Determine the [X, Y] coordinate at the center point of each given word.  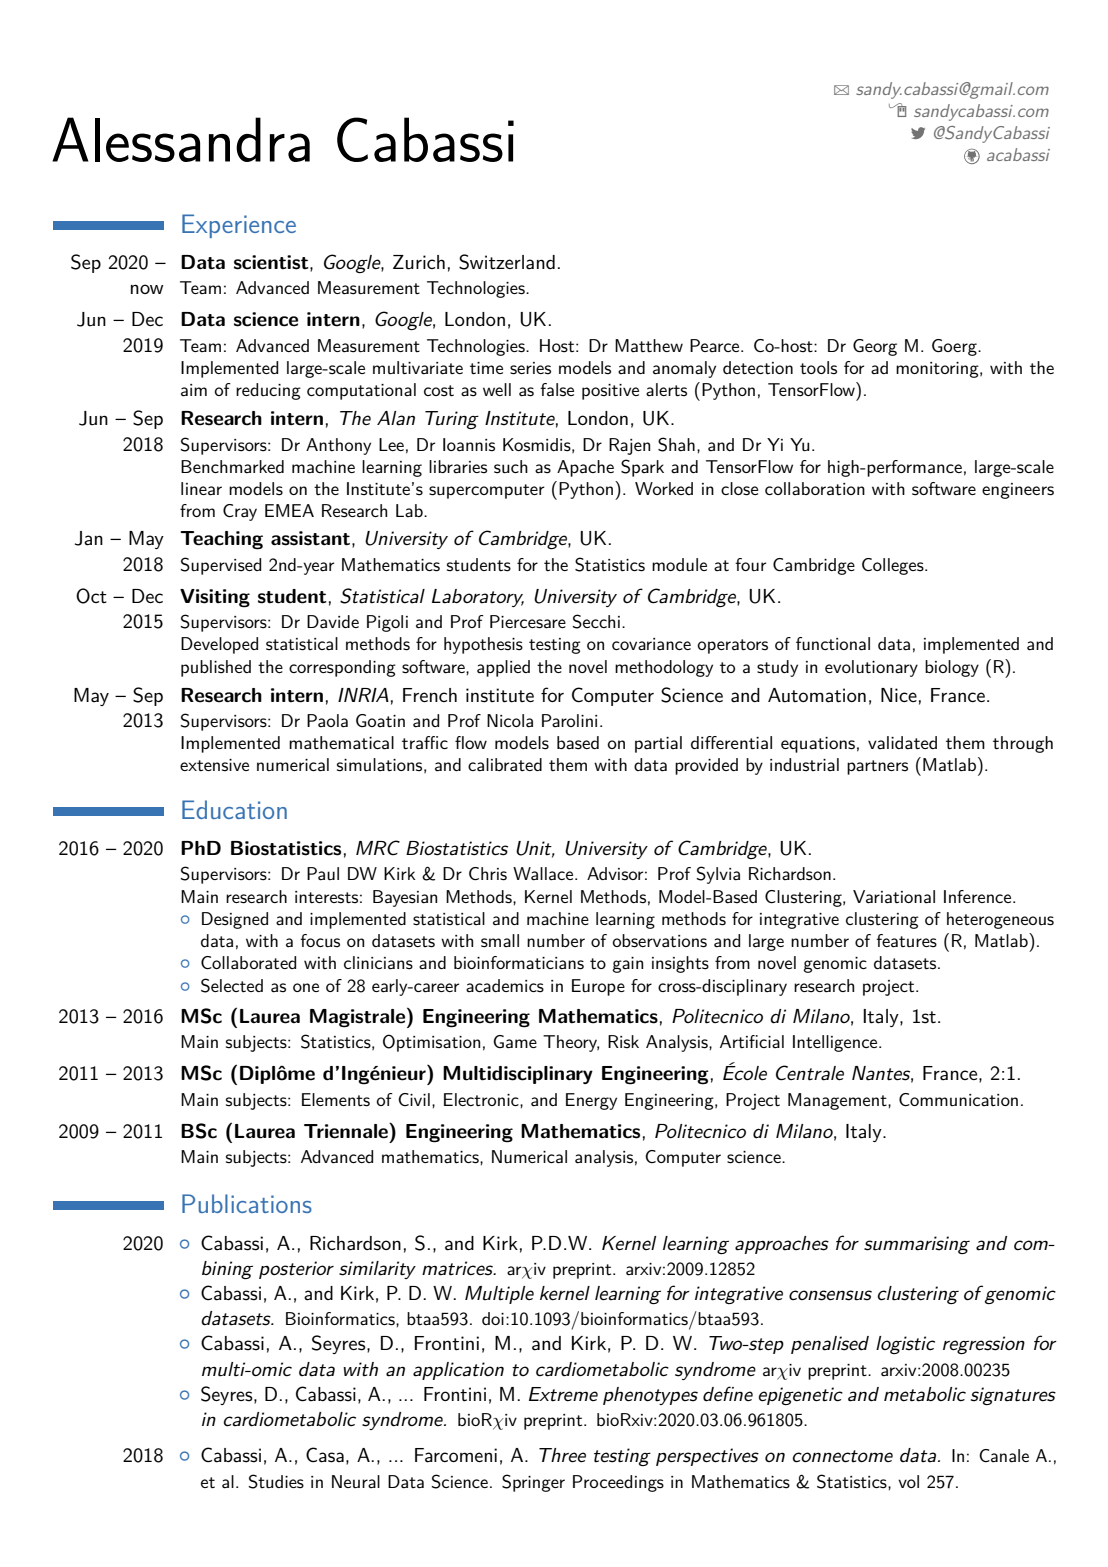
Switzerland [507, 262]
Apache [585, 468]
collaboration [815, 489]
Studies [276, 1481]
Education [234, 809]
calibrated [505, 765]
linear [201, 489]
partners [877, 767]
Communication [958, 1100]
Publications [247, 1203]
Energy [591, 1101]
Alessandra [181, 139]
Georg [875, 347]
